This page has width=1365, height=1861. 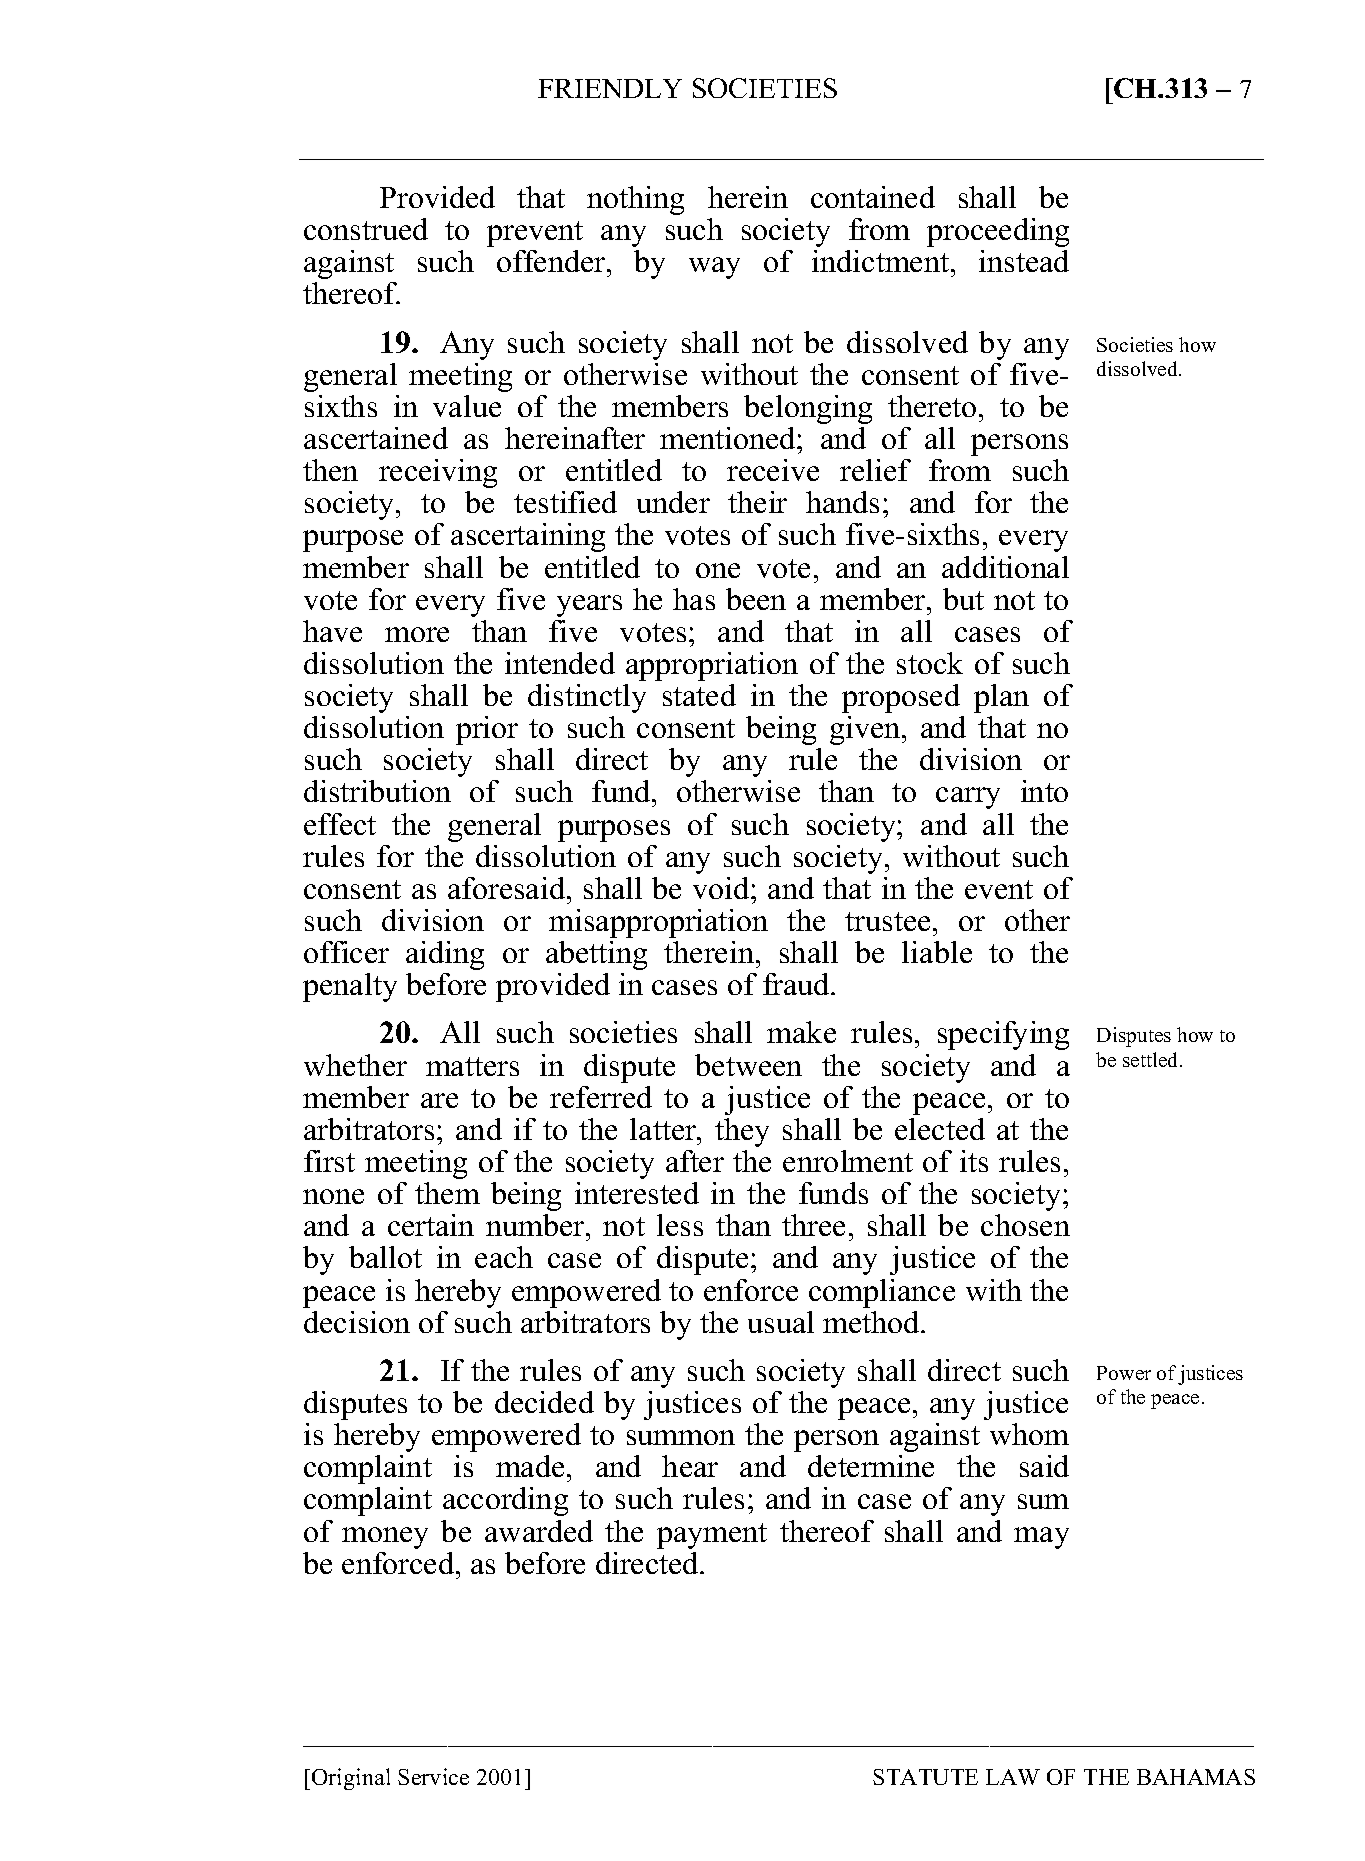 I want to click on aiding, so click(x=445, y=955).
